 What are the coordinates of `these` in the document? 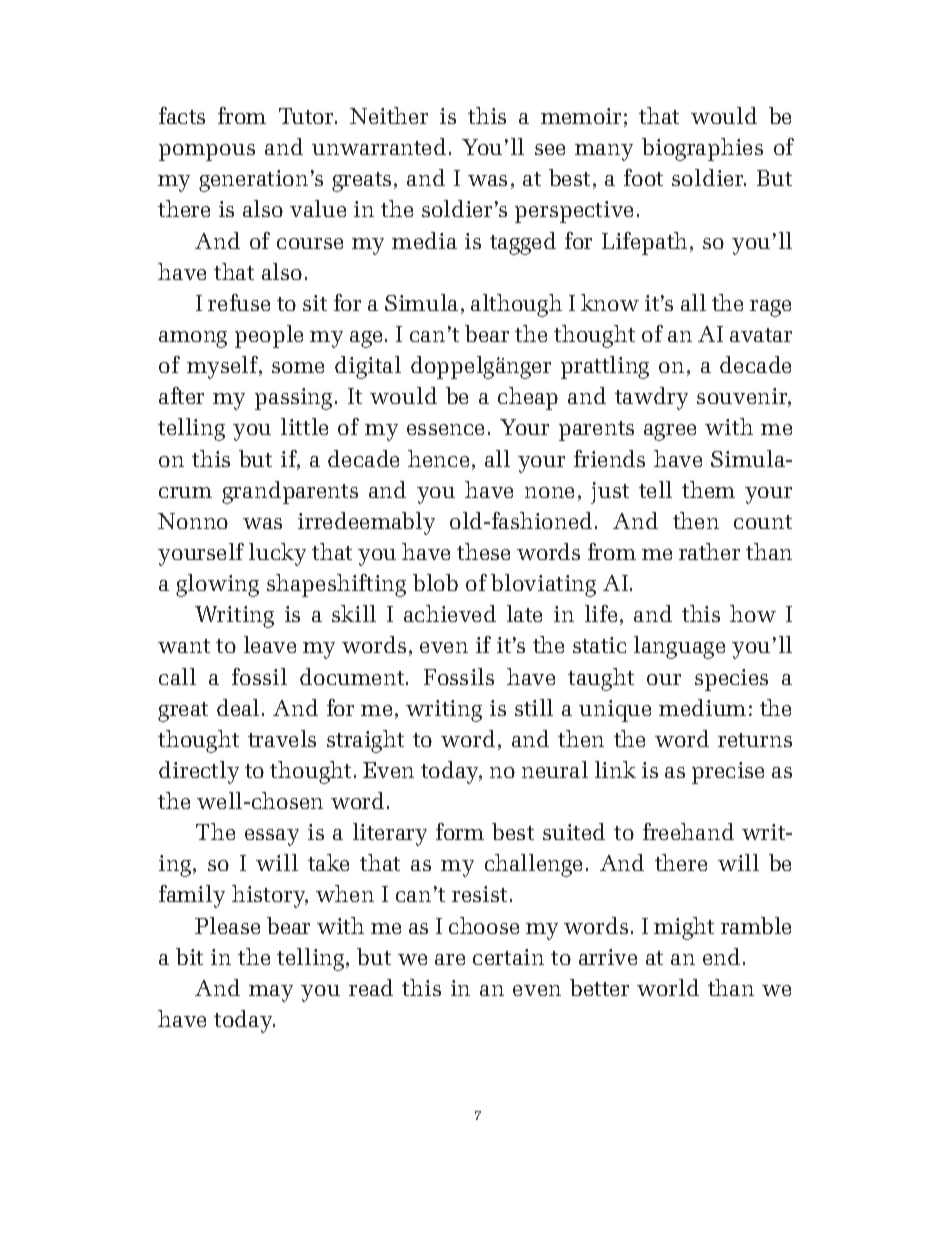 It's located at (483, 551).
